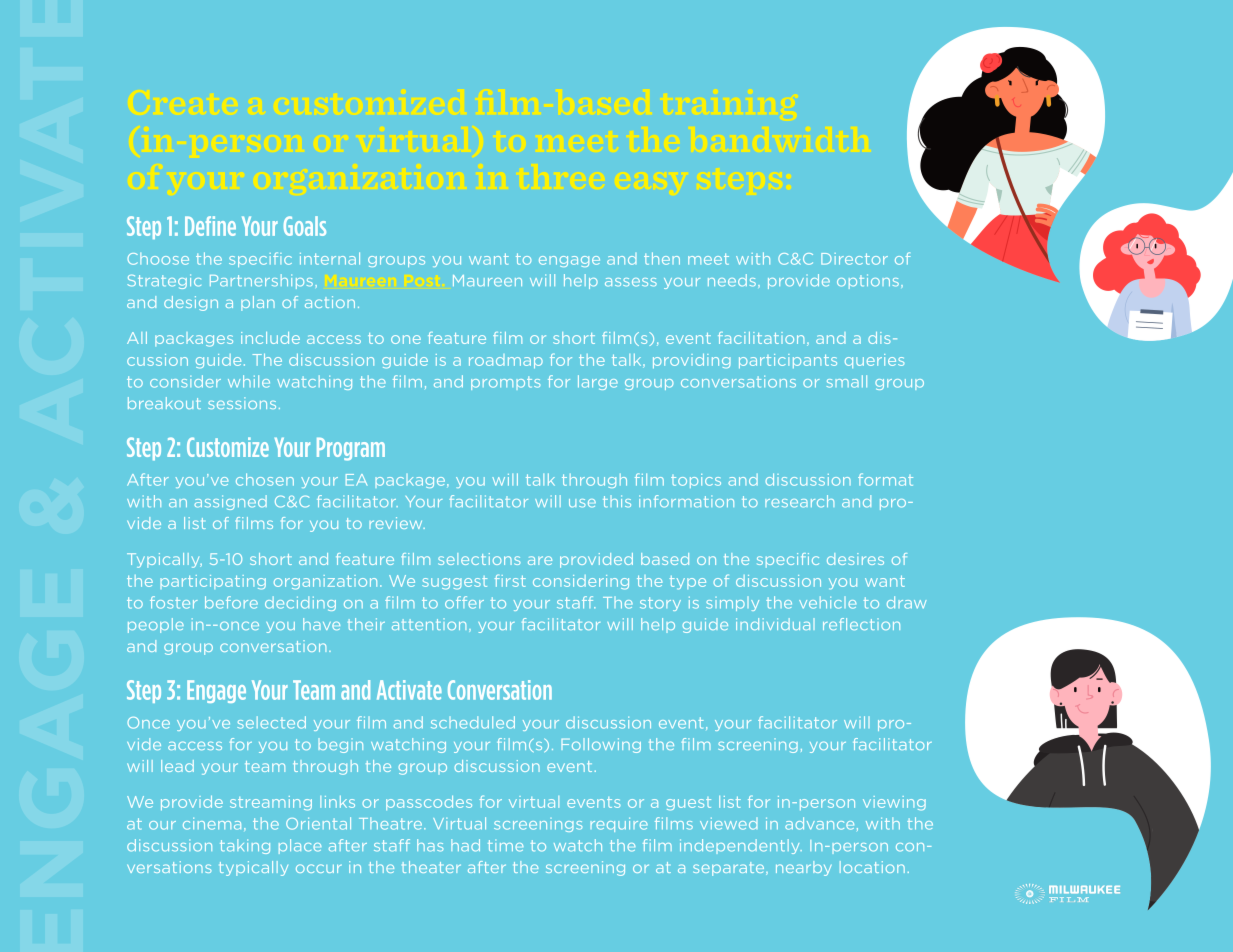 This screenshot has height=952, width=1233. I want to click on participating, so click(213, 582).
